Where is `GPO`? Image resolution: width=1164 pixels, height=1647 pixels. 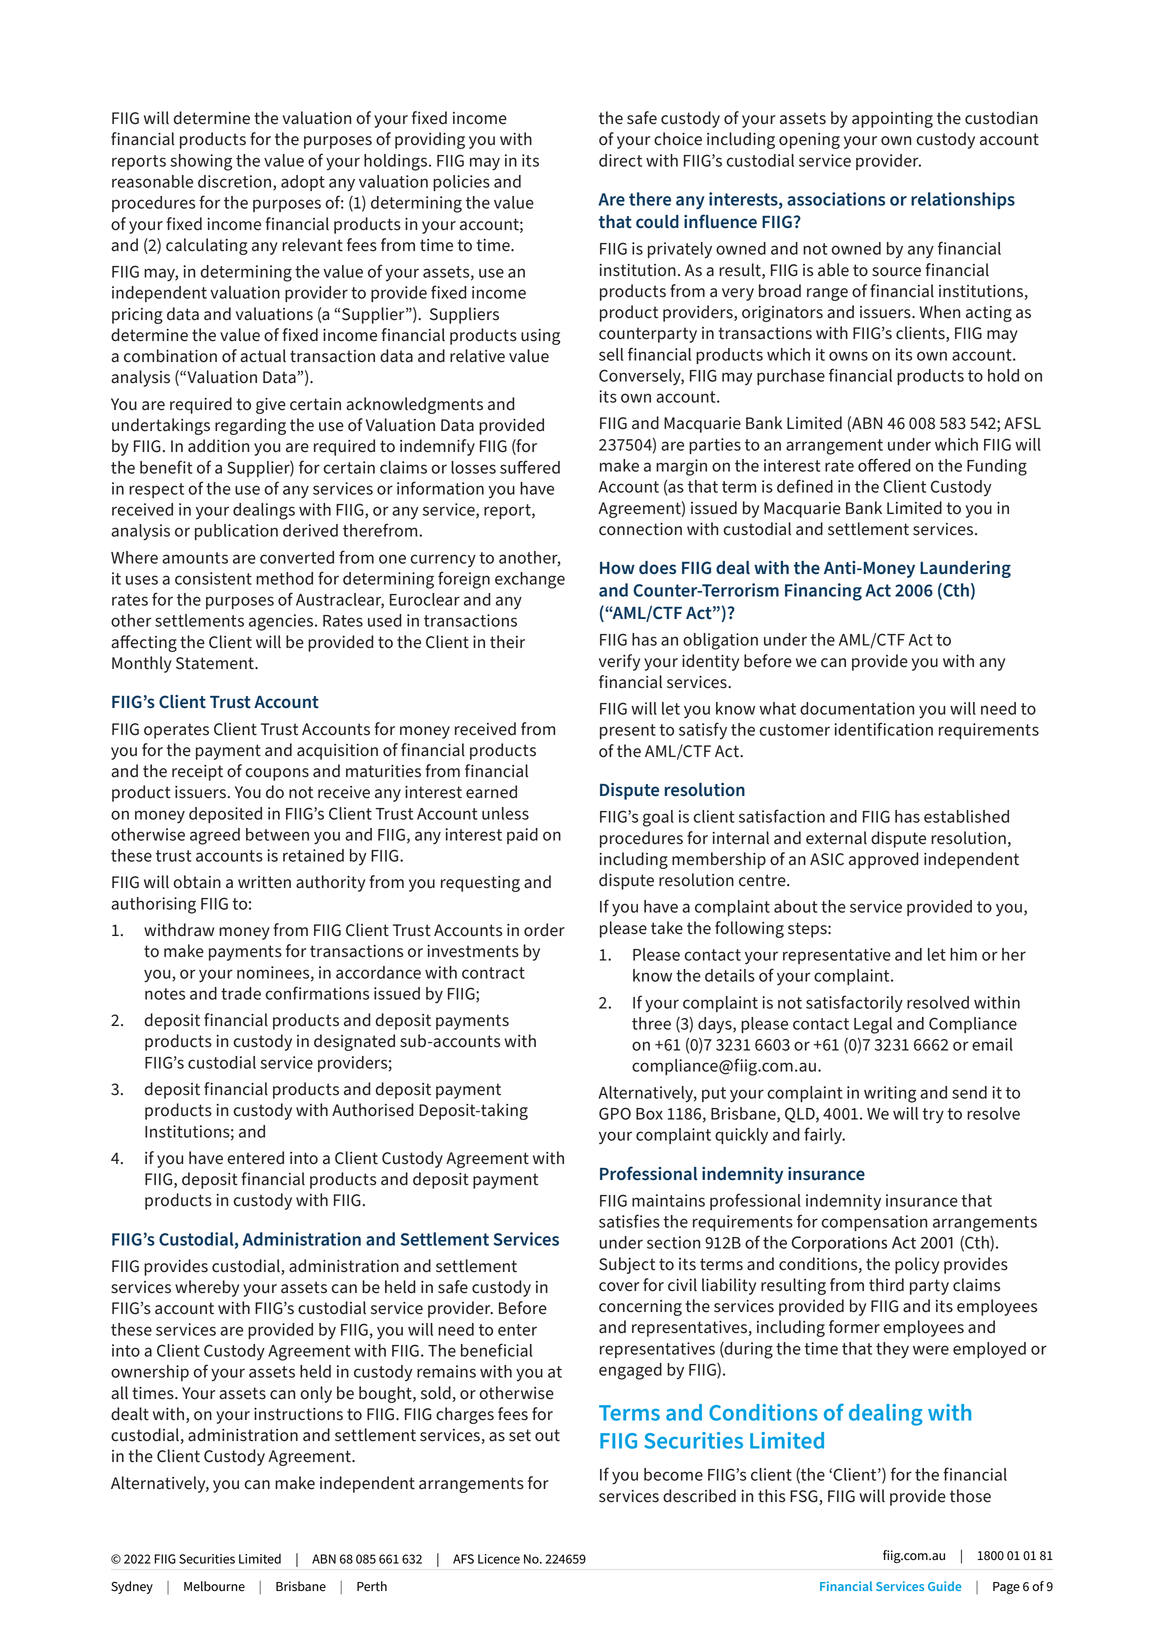
GPO is located at coordinates (615, 1113).
